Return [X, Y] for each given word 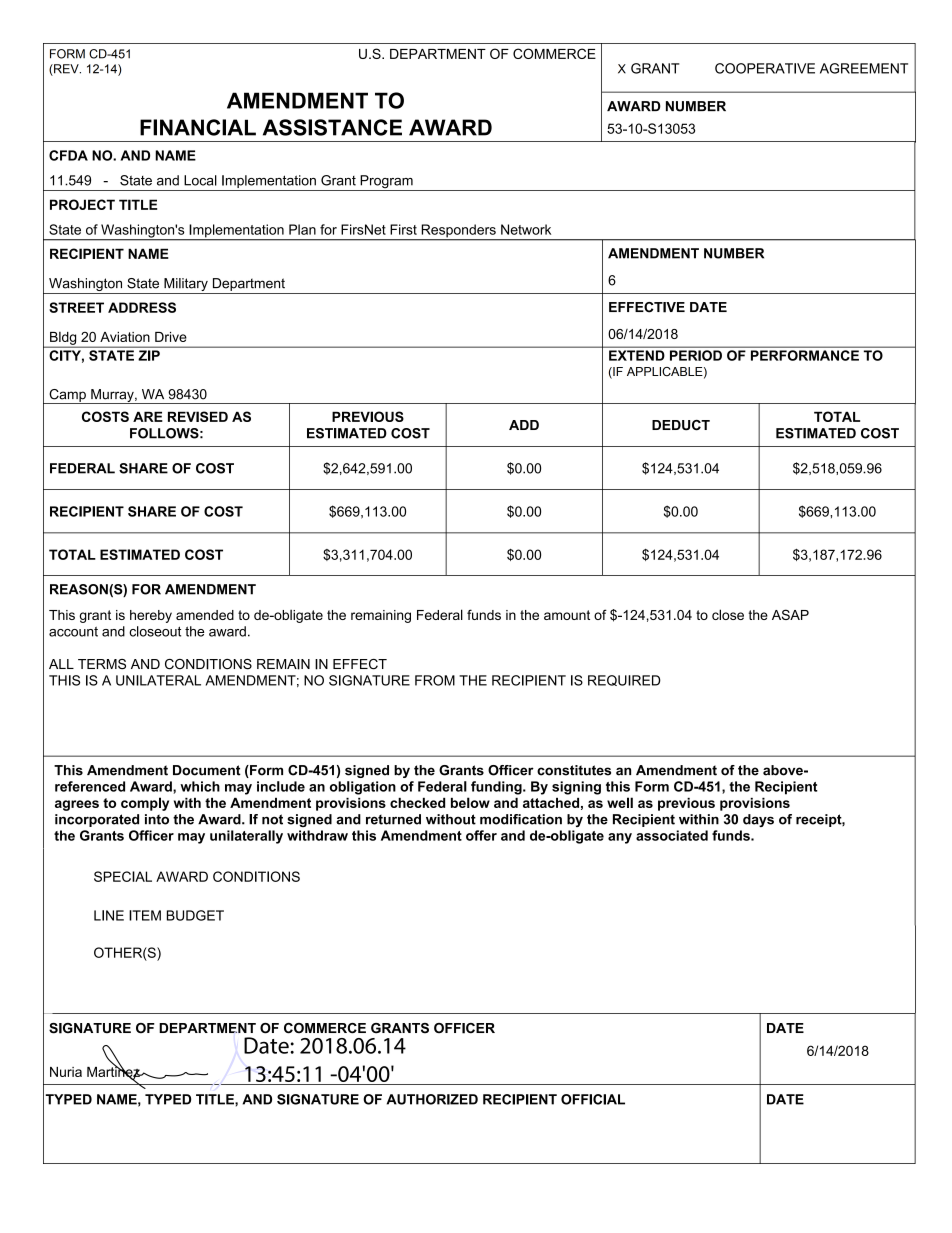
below [470, 802]
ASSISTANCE [332, 127]
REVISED [198, 416]
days [758, 820]
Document [207, 770]
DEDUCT [681, 425]
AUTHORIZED [432, 1099]
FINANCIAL [198, 127]
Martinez [114, 1071]
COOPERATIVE [765, 68]
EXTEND [636, 355]
